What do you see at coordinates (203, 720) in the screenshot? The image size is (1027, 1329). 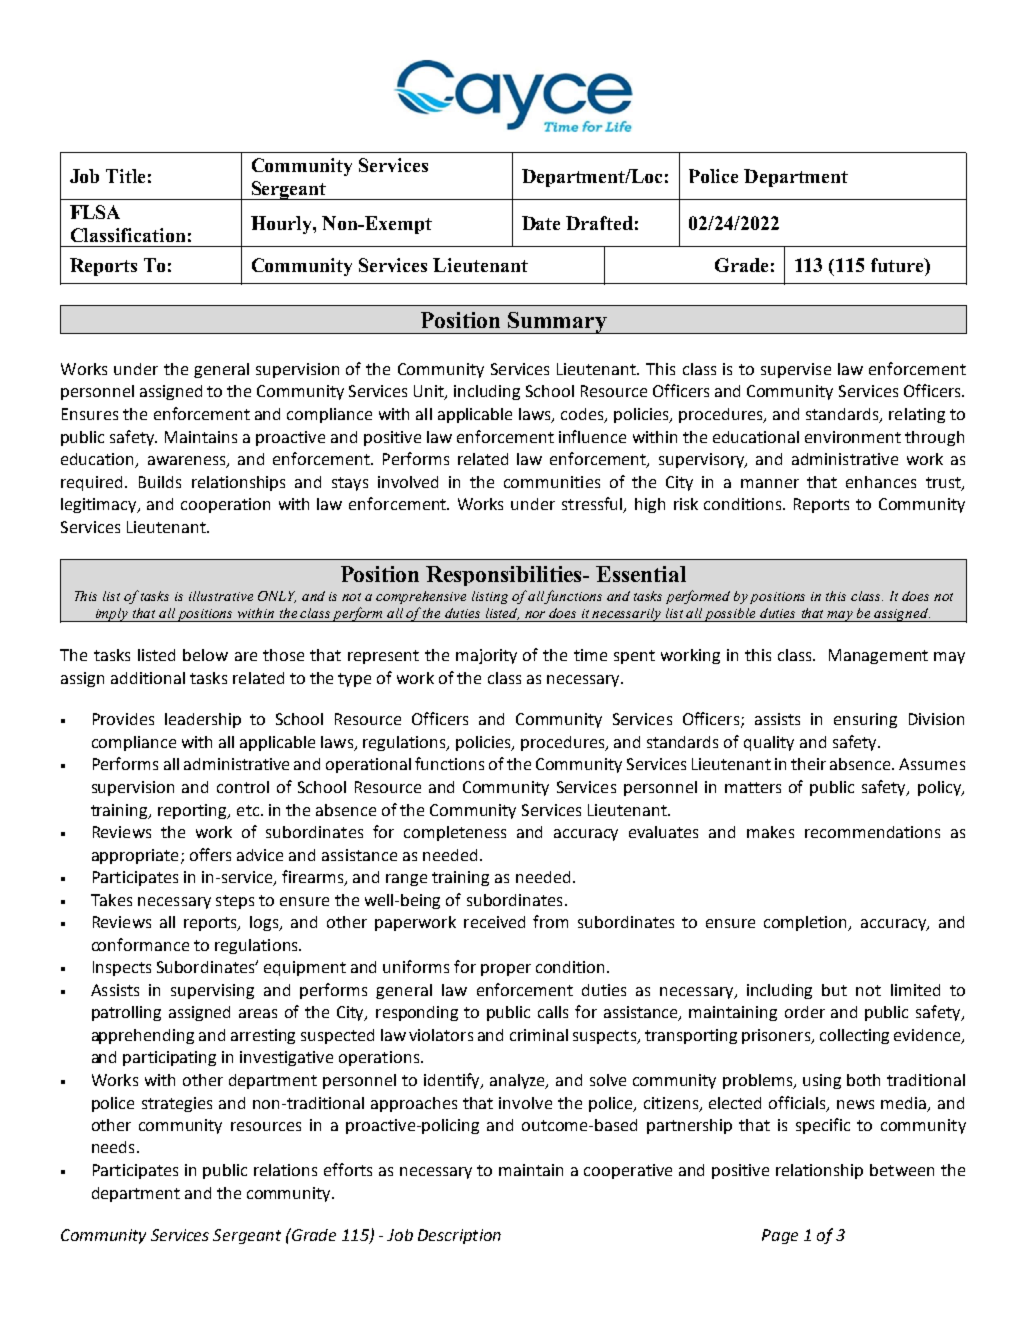 I see `leadership` at bounding box center [203, 720].
